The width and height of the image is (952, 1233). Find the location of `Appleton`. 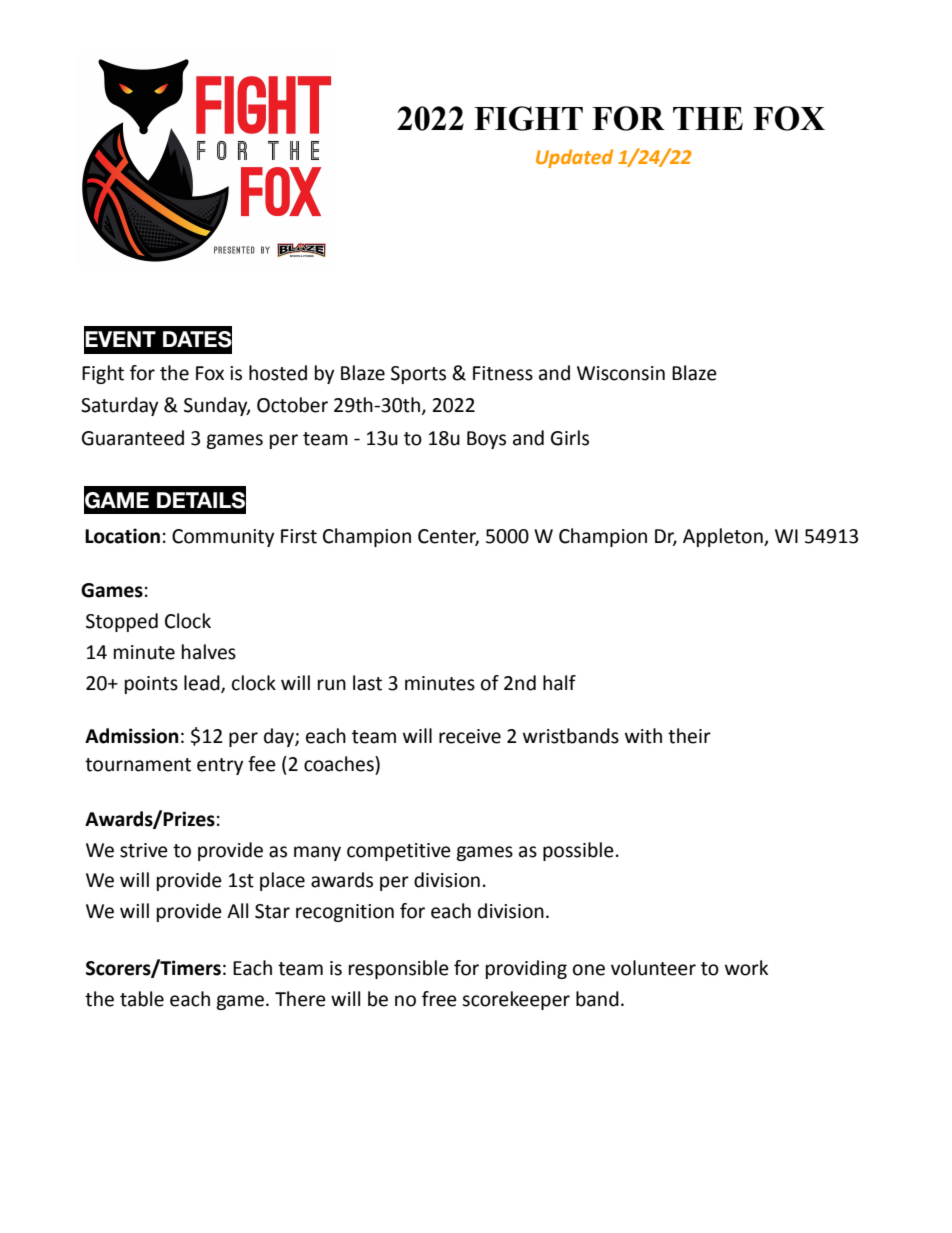

Appleton is located at coordinates (724, 537).
